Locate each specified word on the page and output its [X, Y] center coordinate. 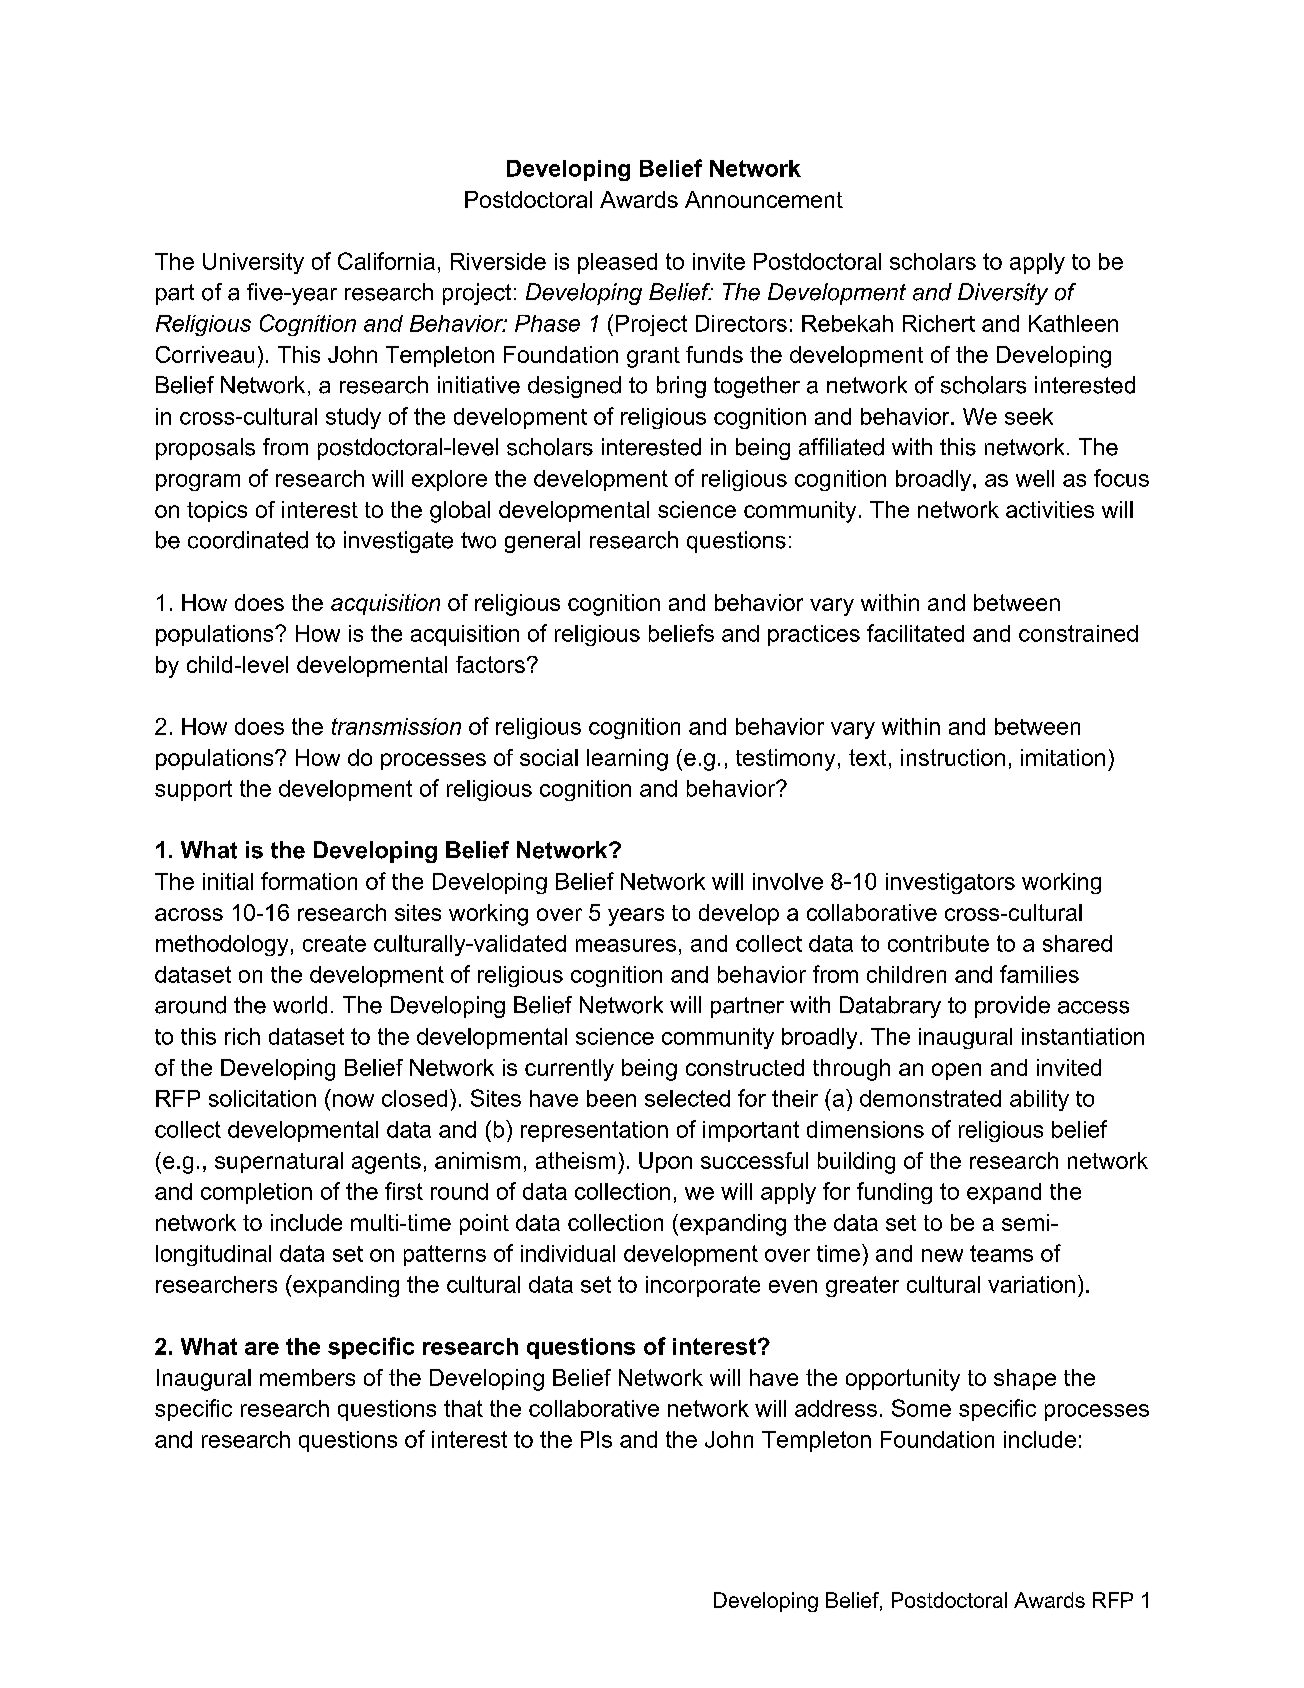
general [542, 542]
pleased [617, 263]
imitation [1063, 757]
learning [627, 760]
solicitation [262, 1098]
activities [1050, 509]
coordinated [248, 540]
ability [1039, 1100]
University [253, 263]
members [307, 1377]
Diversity [1003, 294]
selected [687, 1098]
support [193, 790]
